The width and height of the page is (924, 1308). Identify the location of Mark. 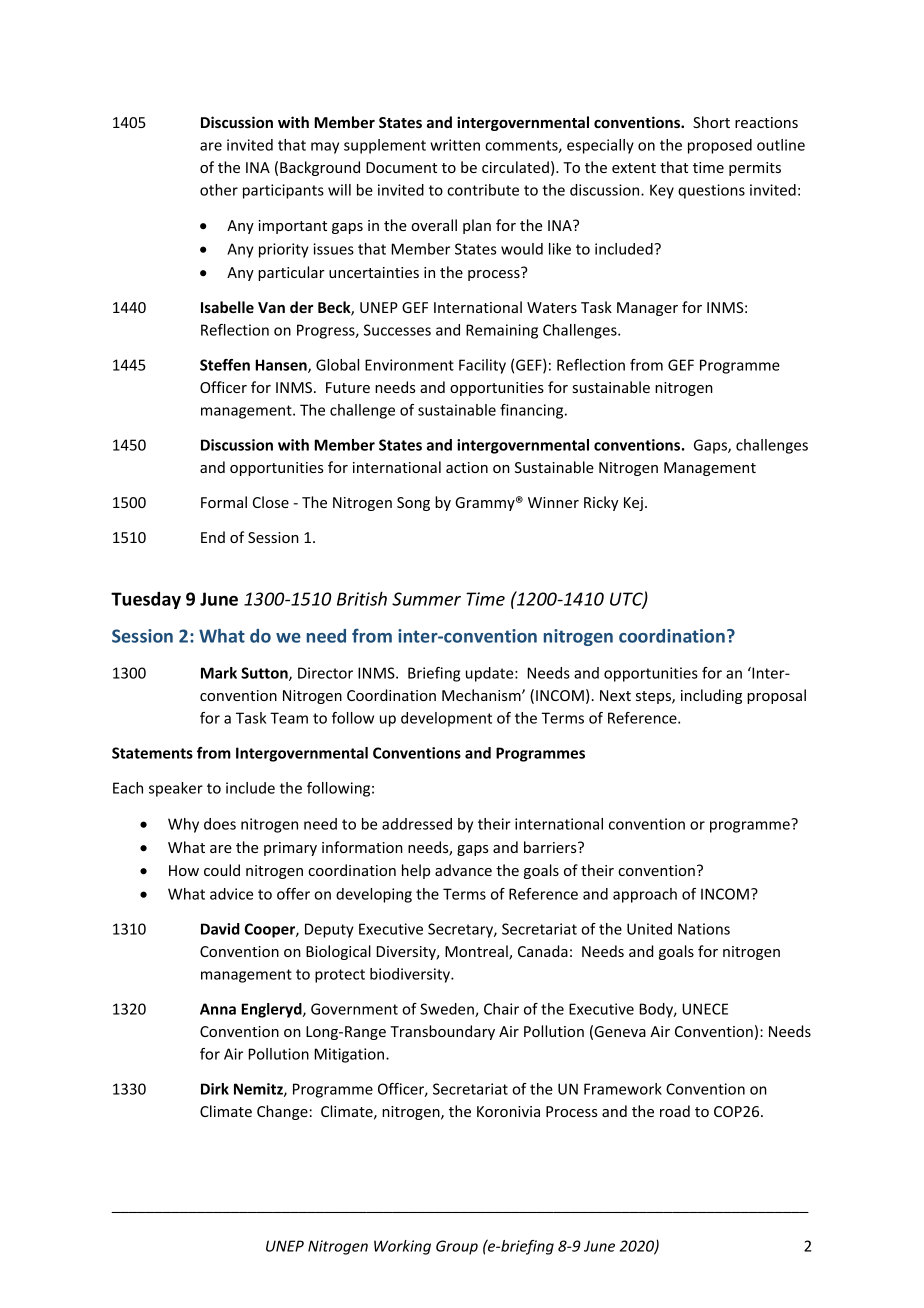
(219, 673).
